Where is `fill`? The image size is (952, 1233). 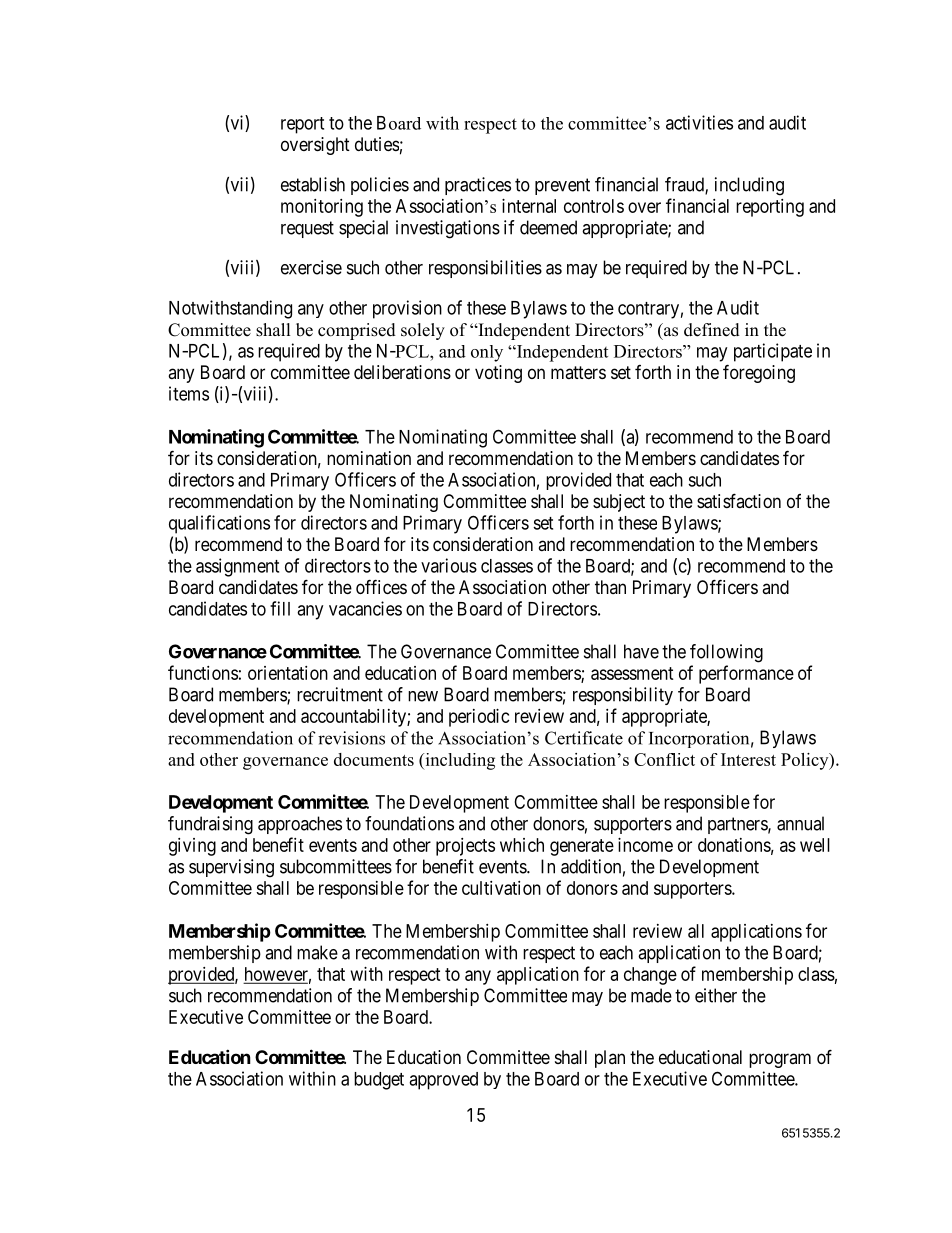
fill is located at coordinates (280, 608).
